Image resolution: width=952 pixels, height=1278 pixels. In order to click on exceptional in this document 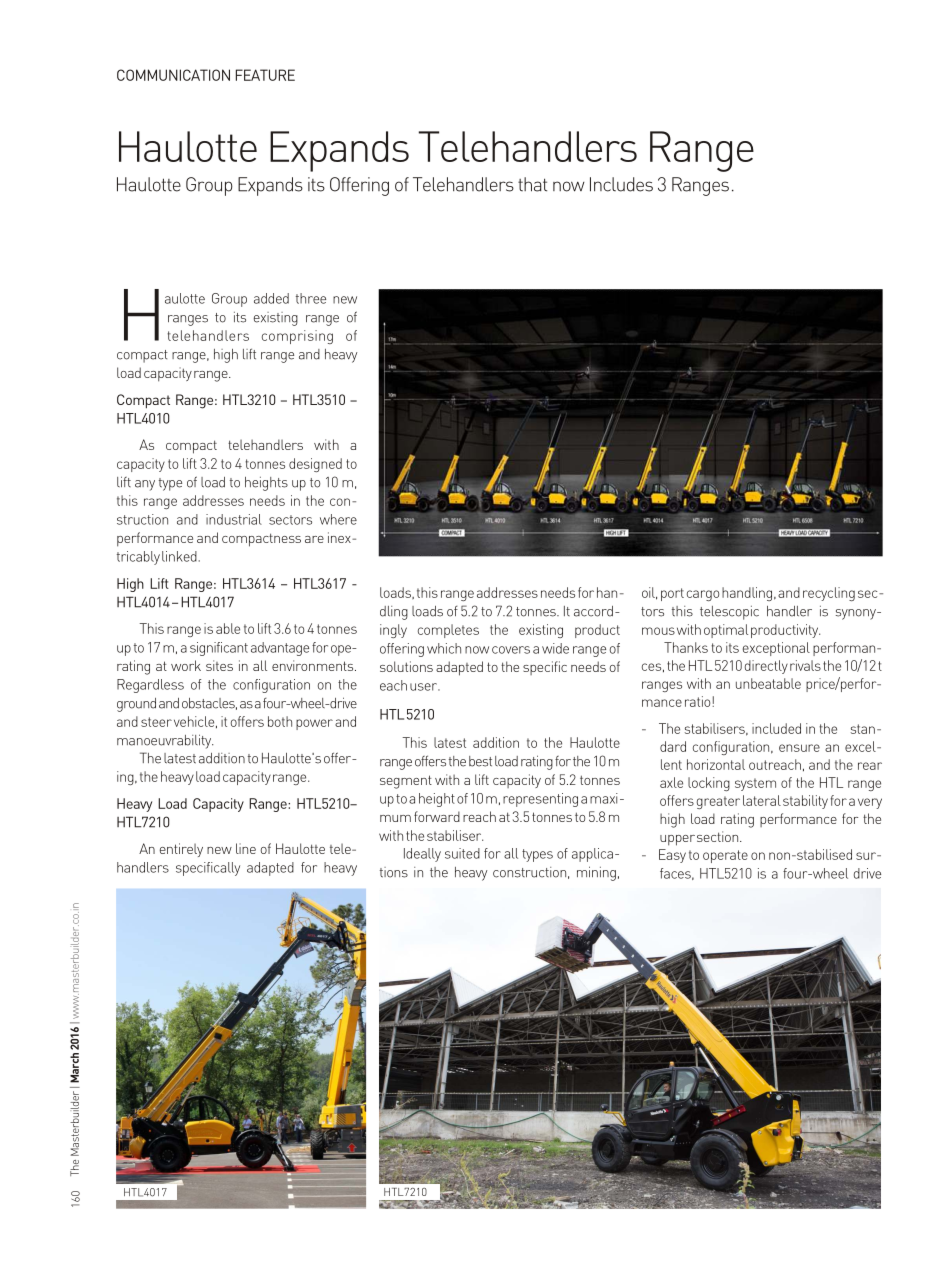, I will do `click(776, 649)`.
